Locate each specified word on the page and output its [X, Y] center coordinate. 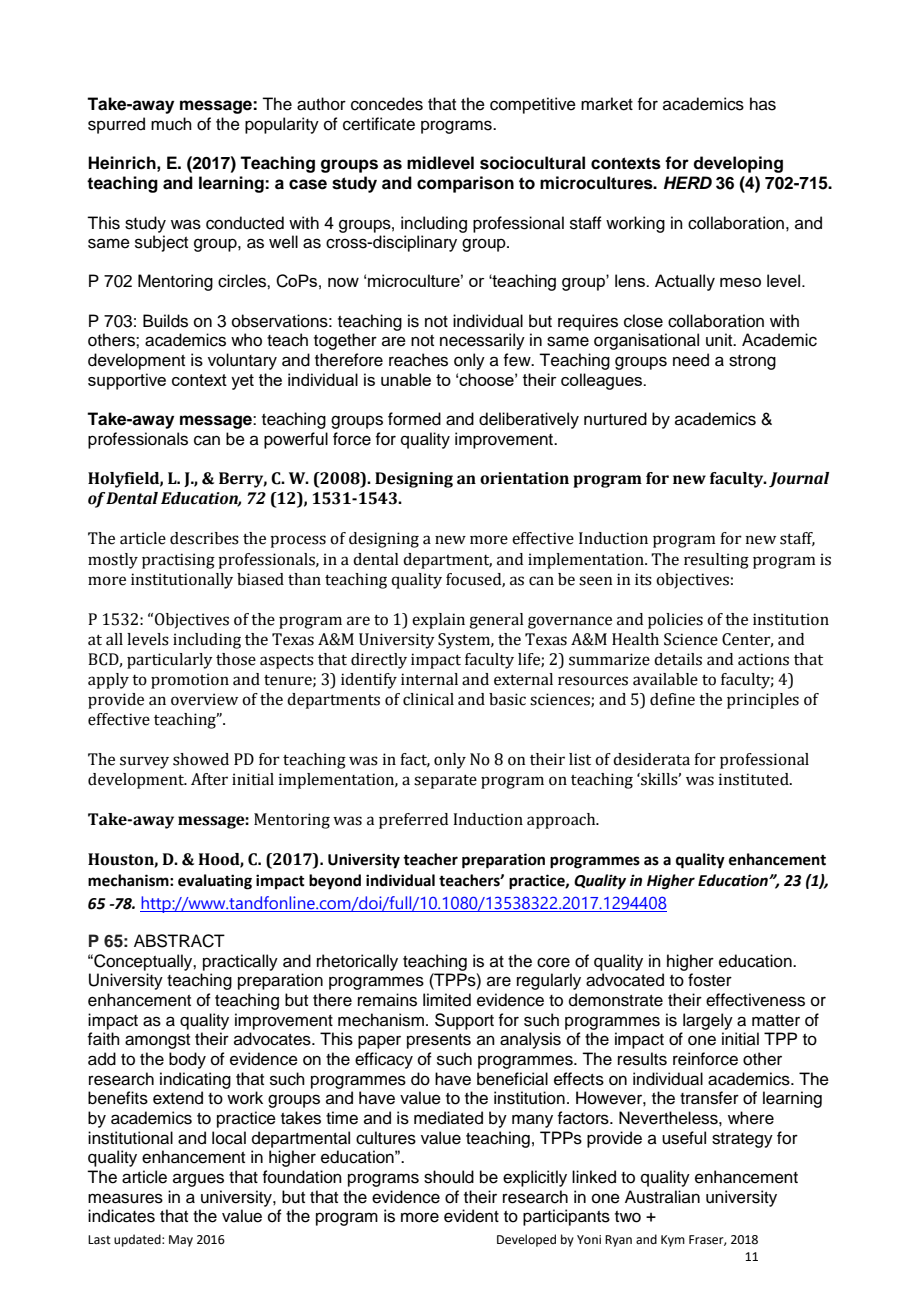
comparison [465, 184]
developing [738, 164]
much [171, 124]
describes [204, 538]
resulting [716, 561]
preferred [413, 821]
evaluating [215, 882]
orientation [524, 478]
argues [198, 1180]
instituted [755, 779]
